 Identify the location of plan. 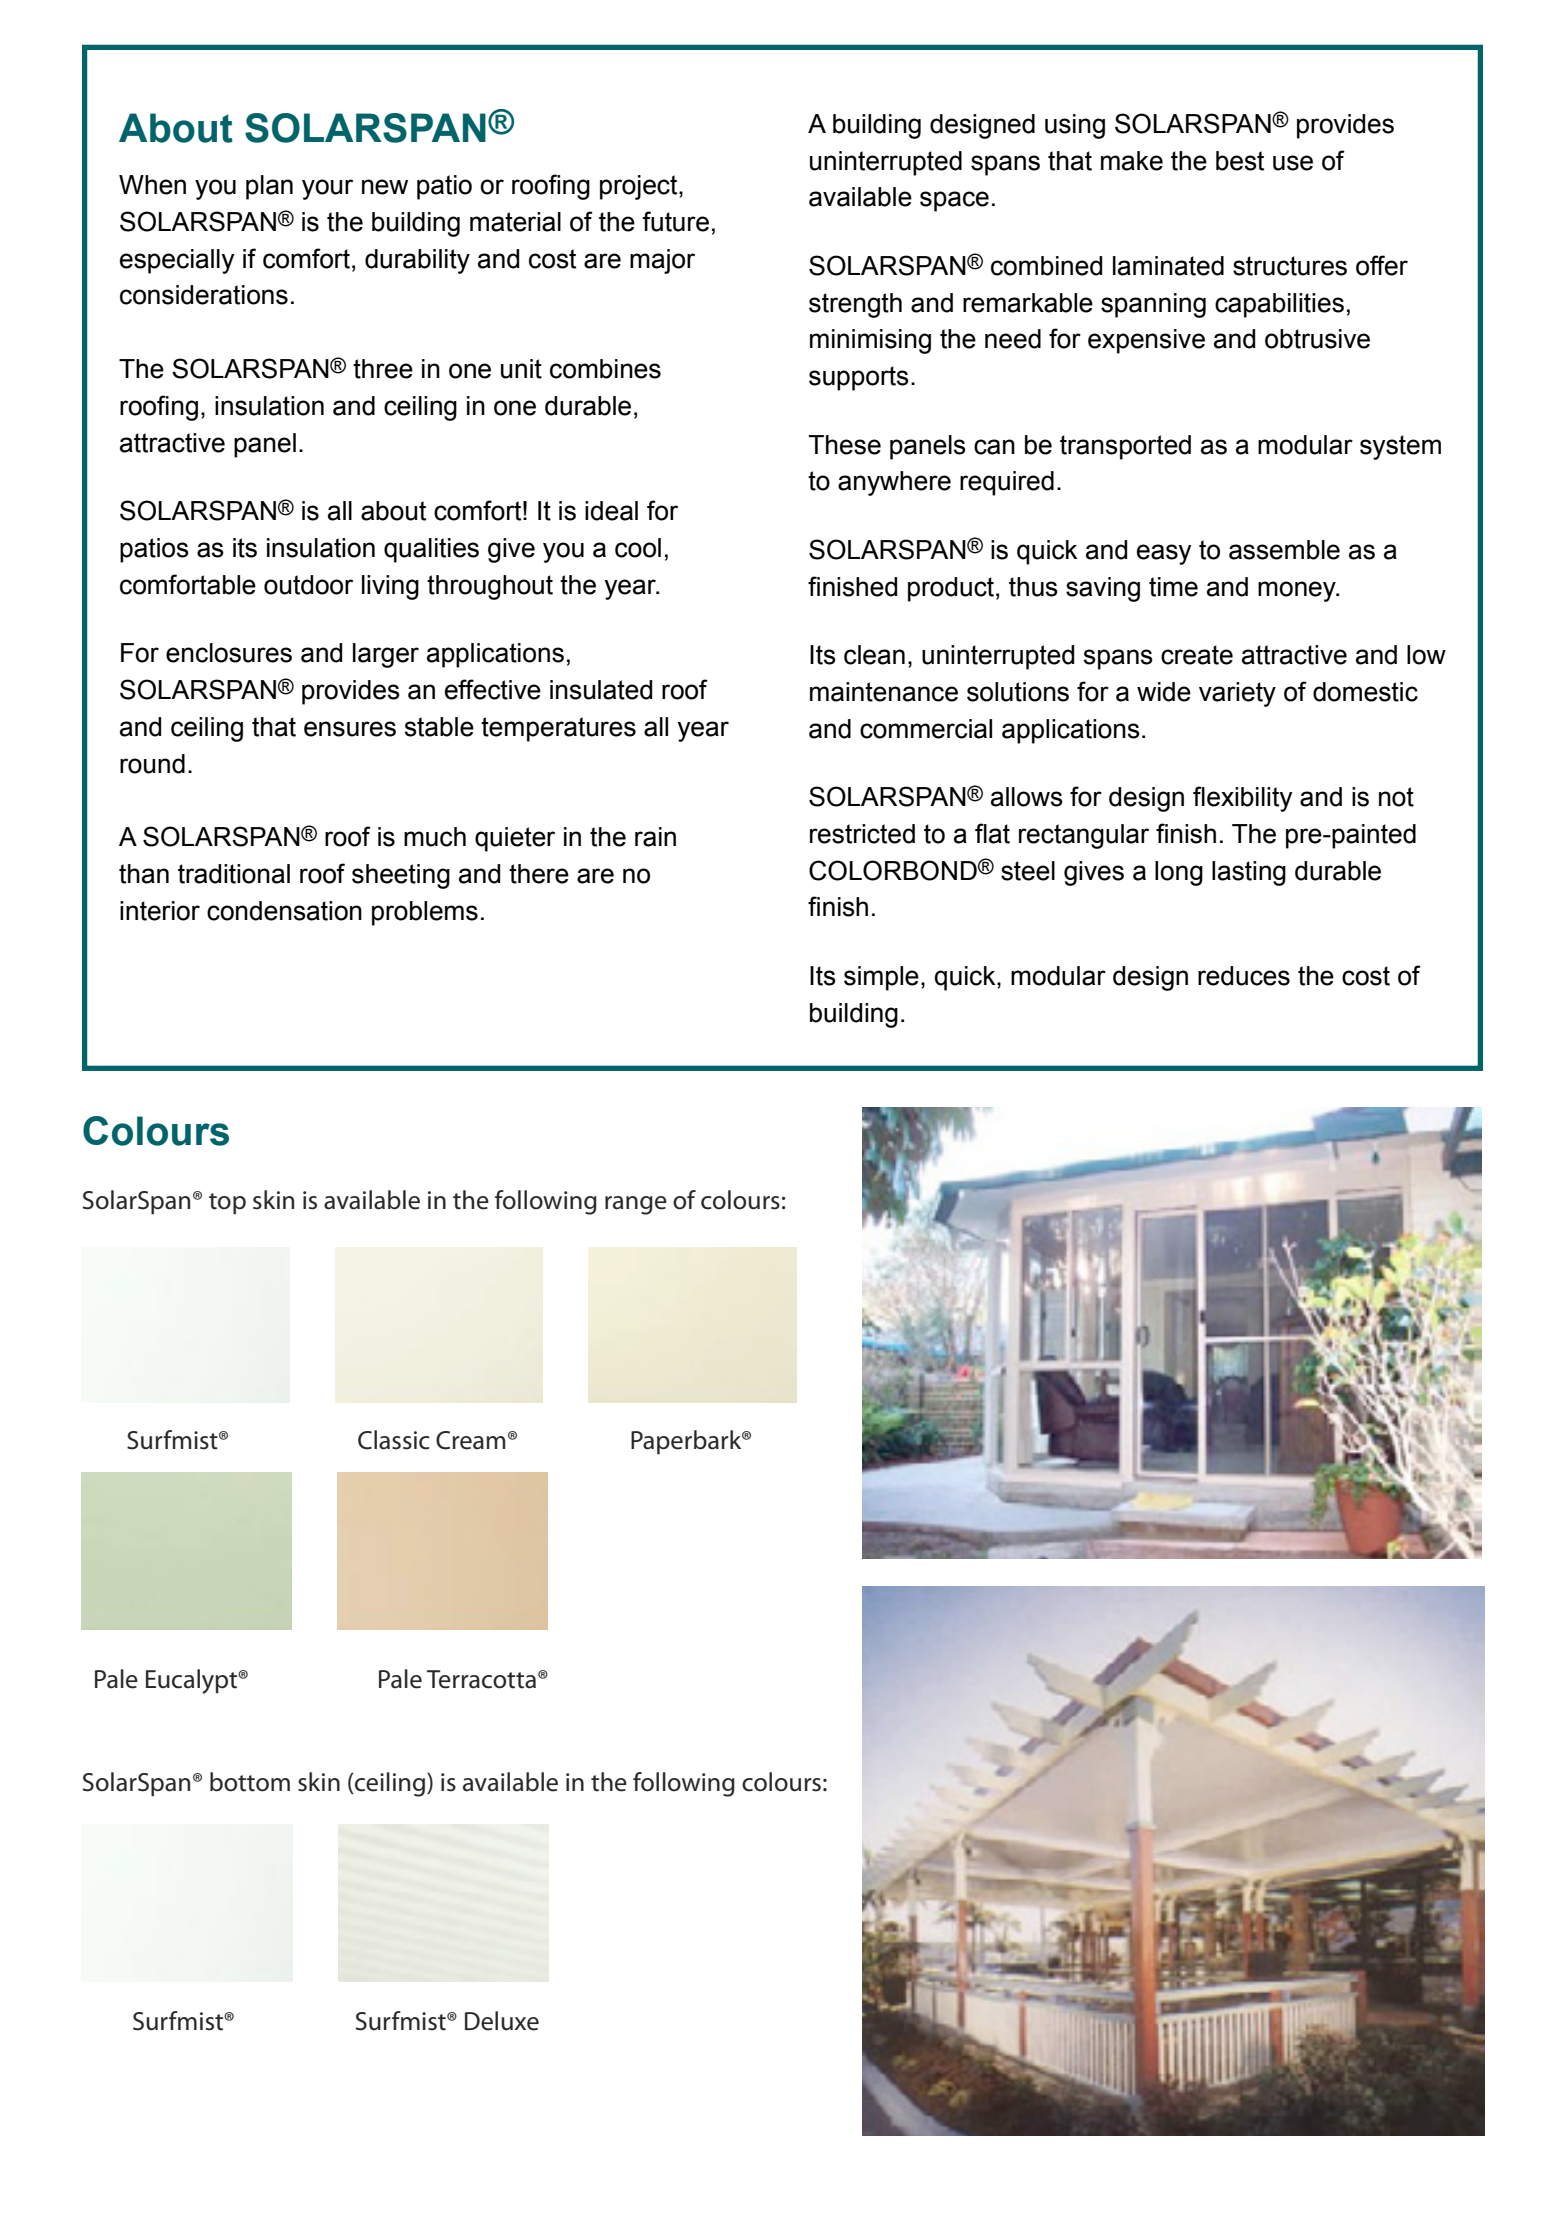
(269, 187).
